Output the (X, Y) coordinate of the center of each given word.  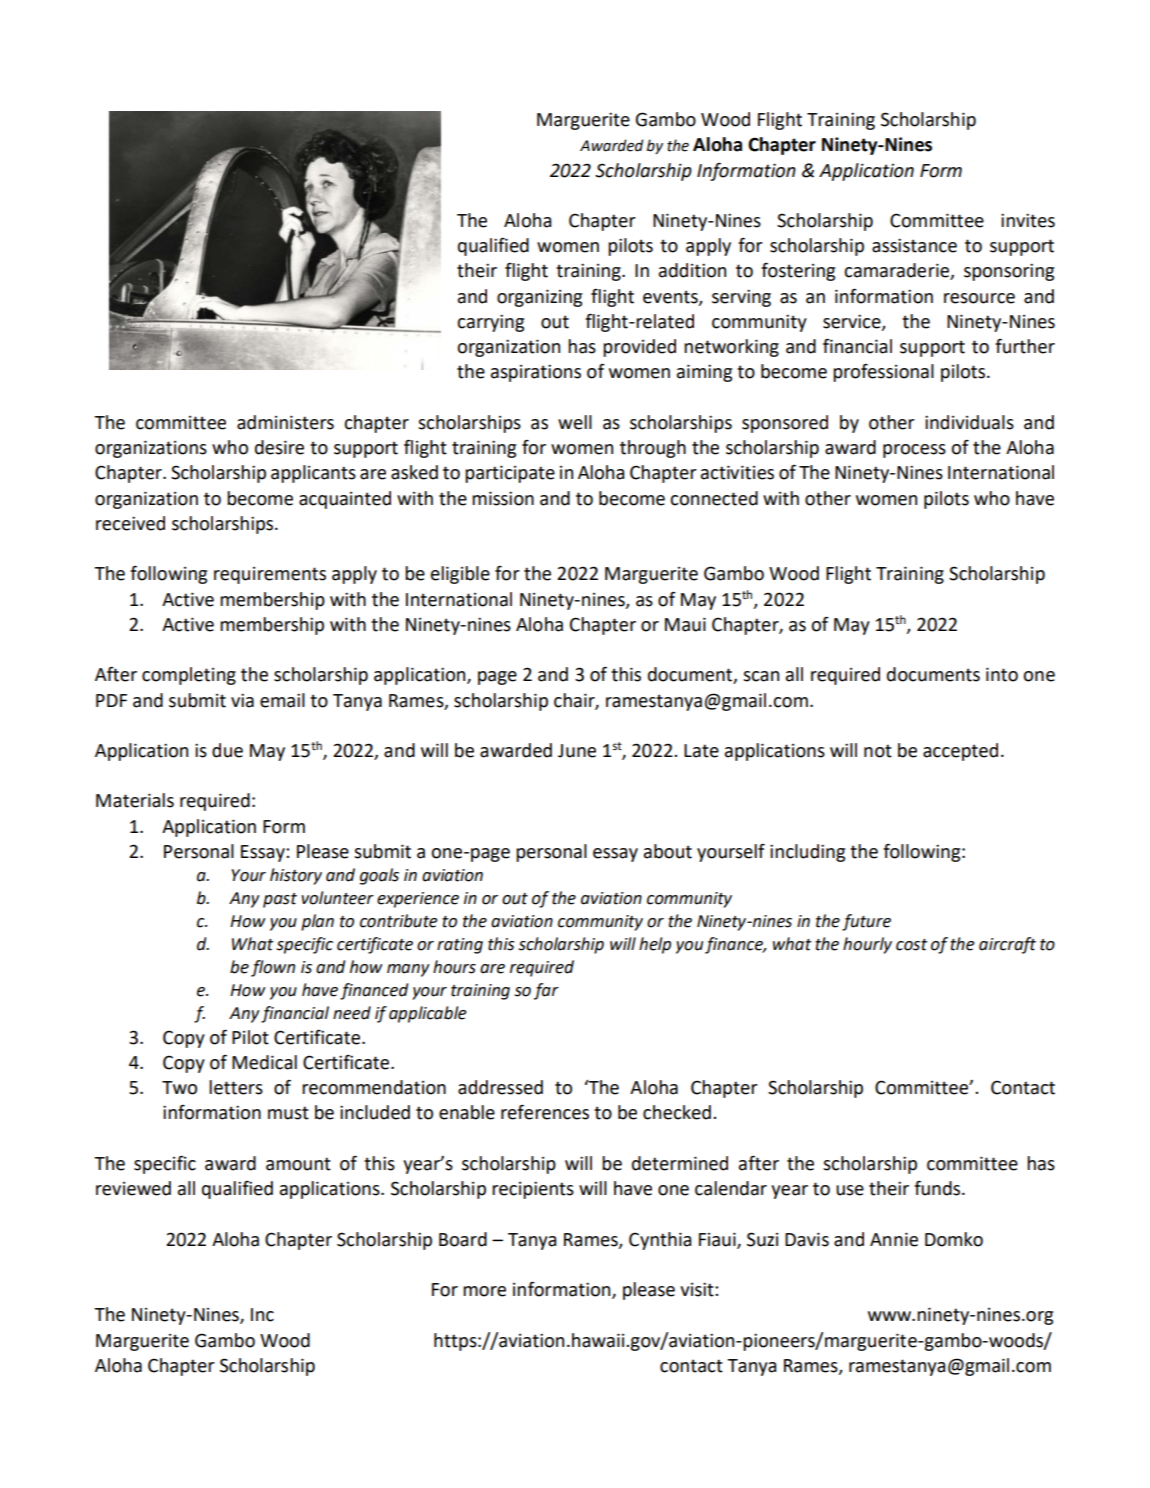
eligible (460, 575)
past (280, 900)
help (655, 945)
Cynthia (660, 1241)
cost (911, 945)
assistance (914, 245)
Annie (894, 1239)
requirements (270, 575)
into (1002, 674)
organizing (539, 298)
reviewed (133, 1188)
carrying (490, 323)
